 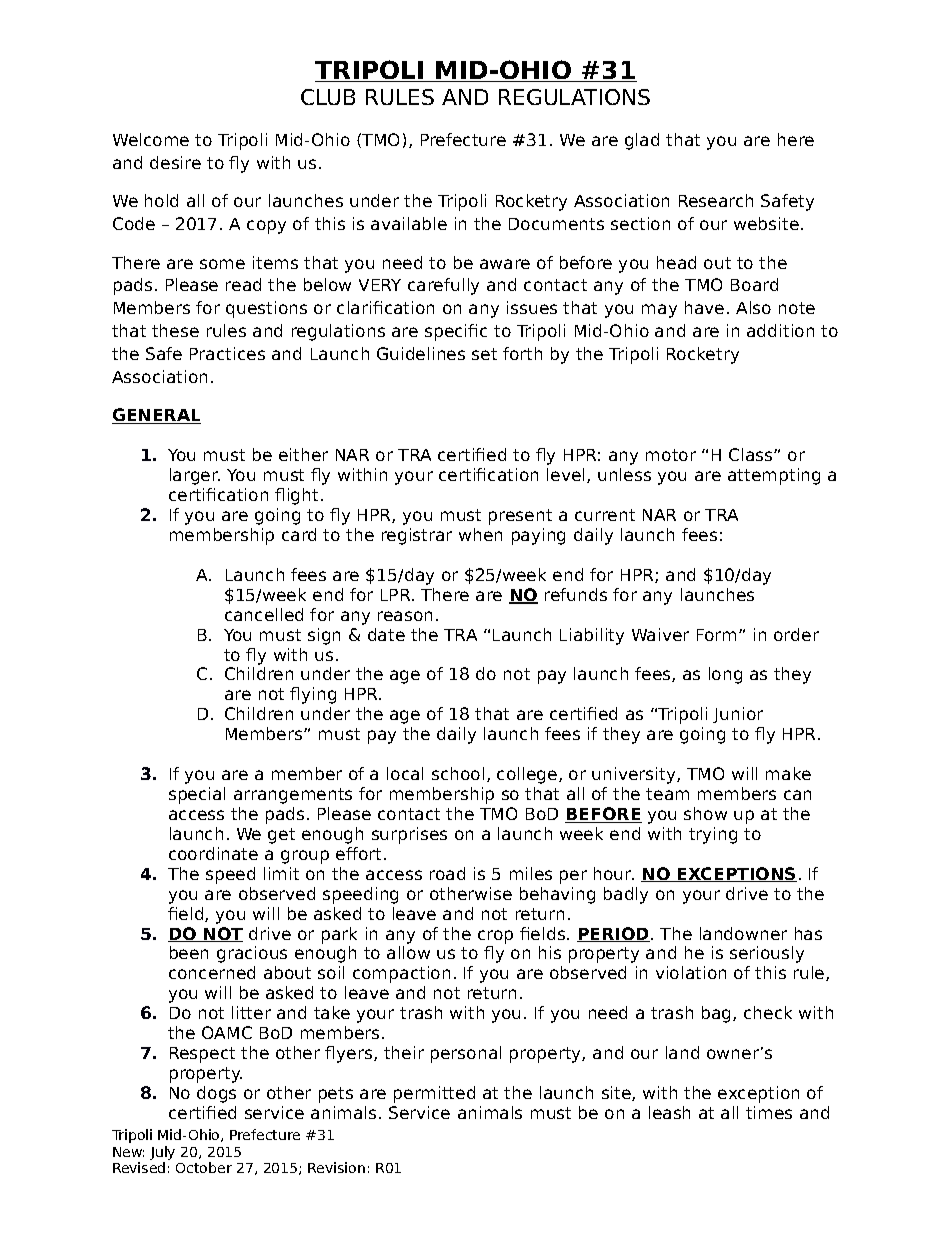 What do you see at coordinates (434, 1094) in the screenshot?
I see `permitted` at bounding box center [434, 1094].
